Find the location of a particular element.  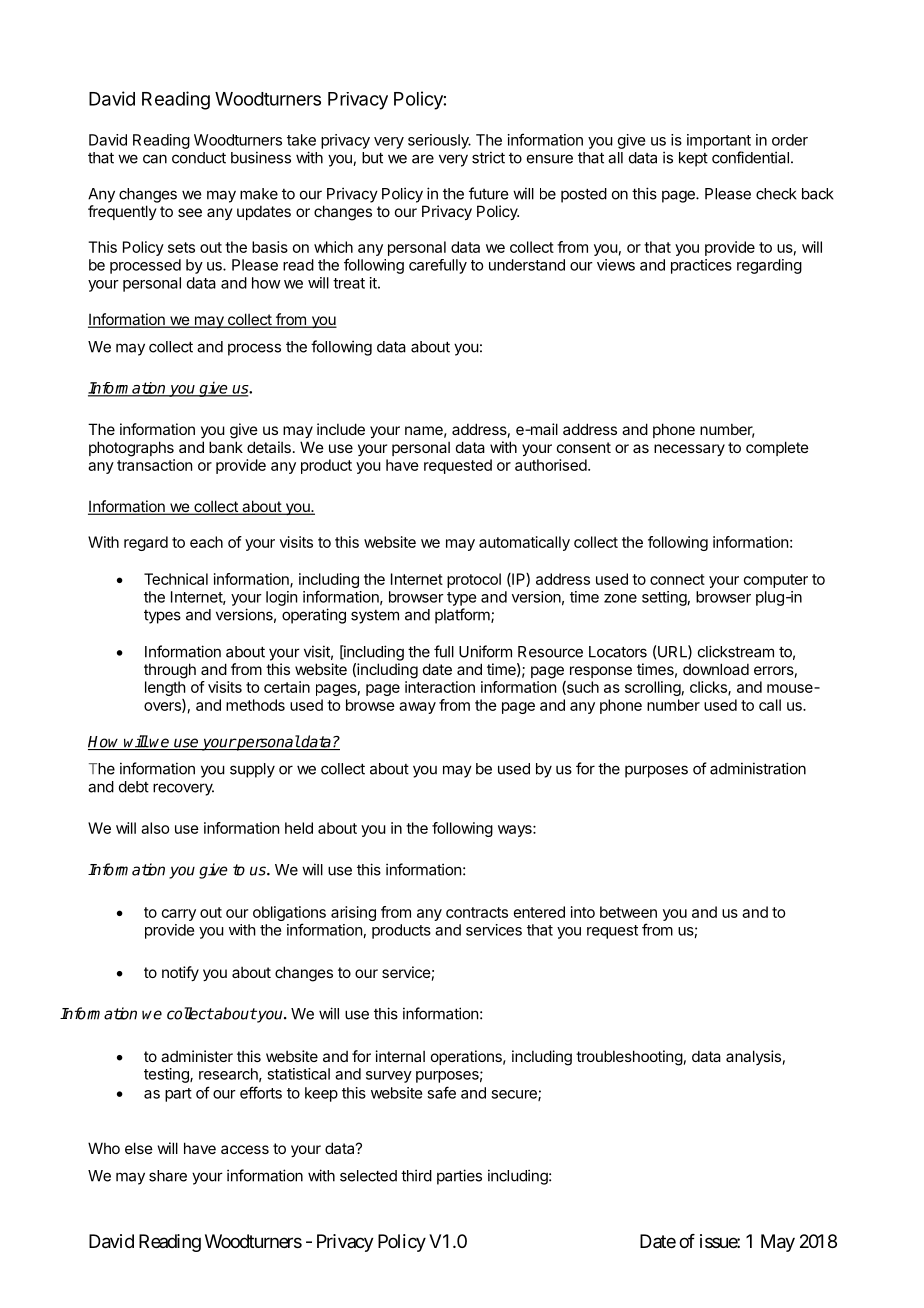

strict is located at coordinates (488, 157).
